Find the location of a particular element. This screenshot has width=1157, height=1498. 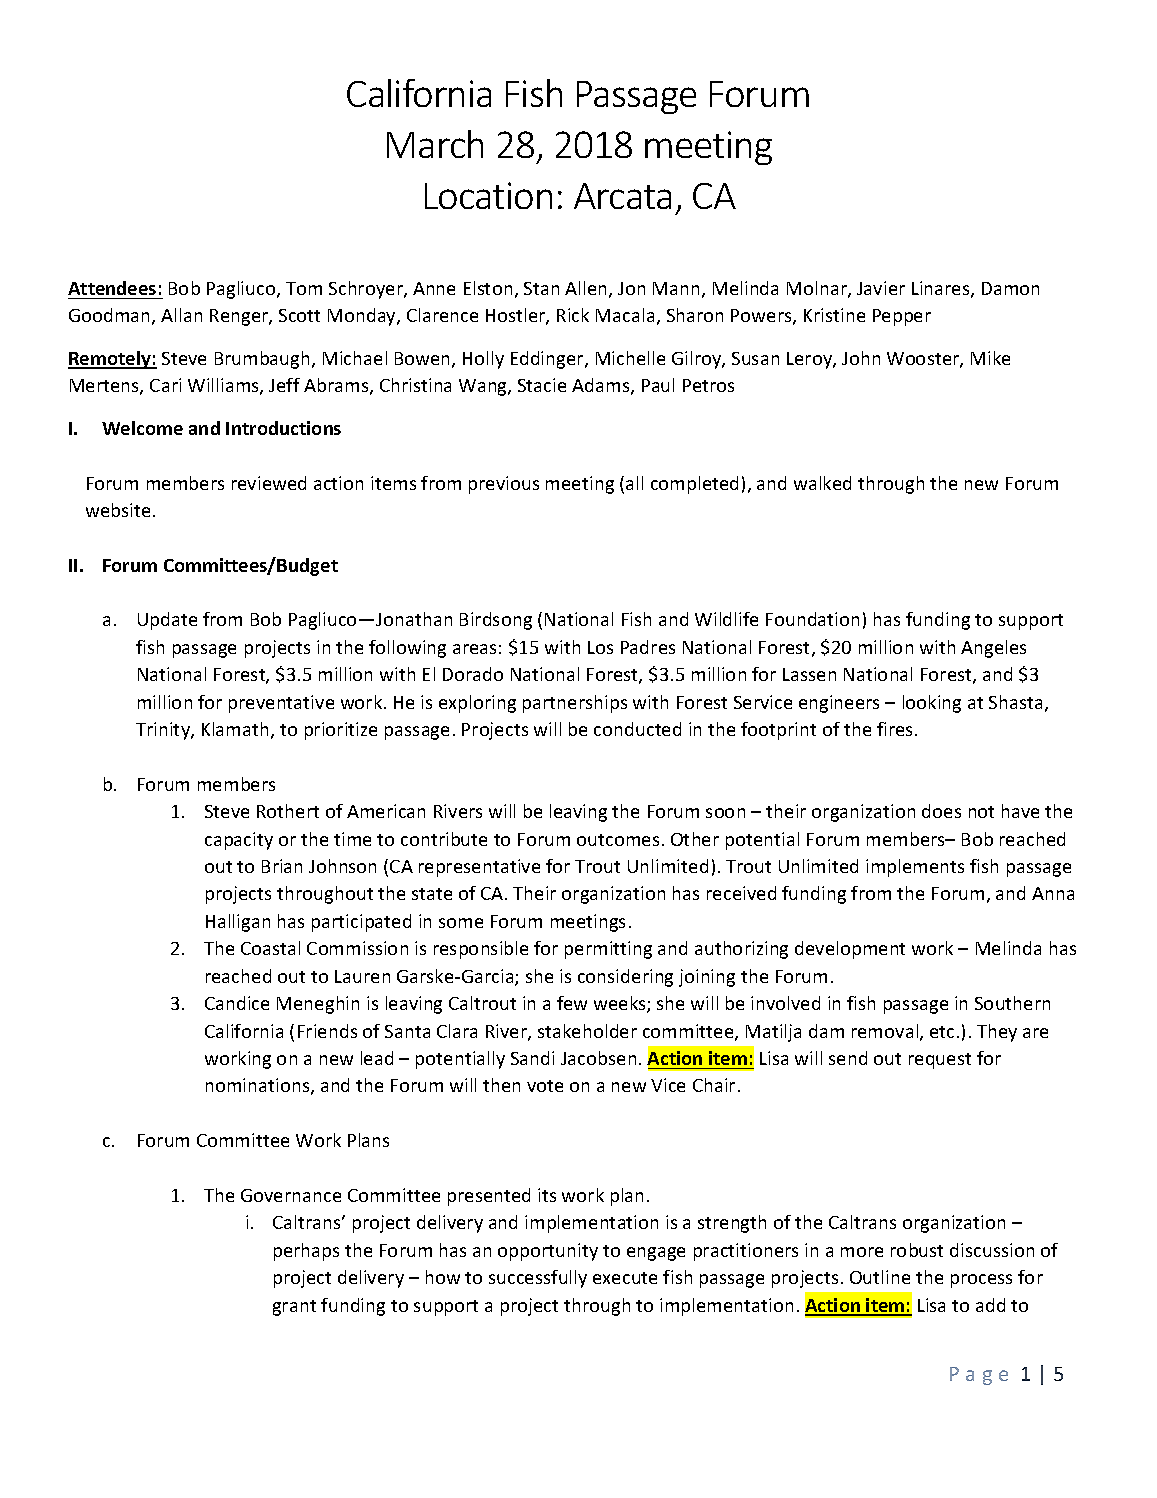

Location is located at coordinates (488, 195).
